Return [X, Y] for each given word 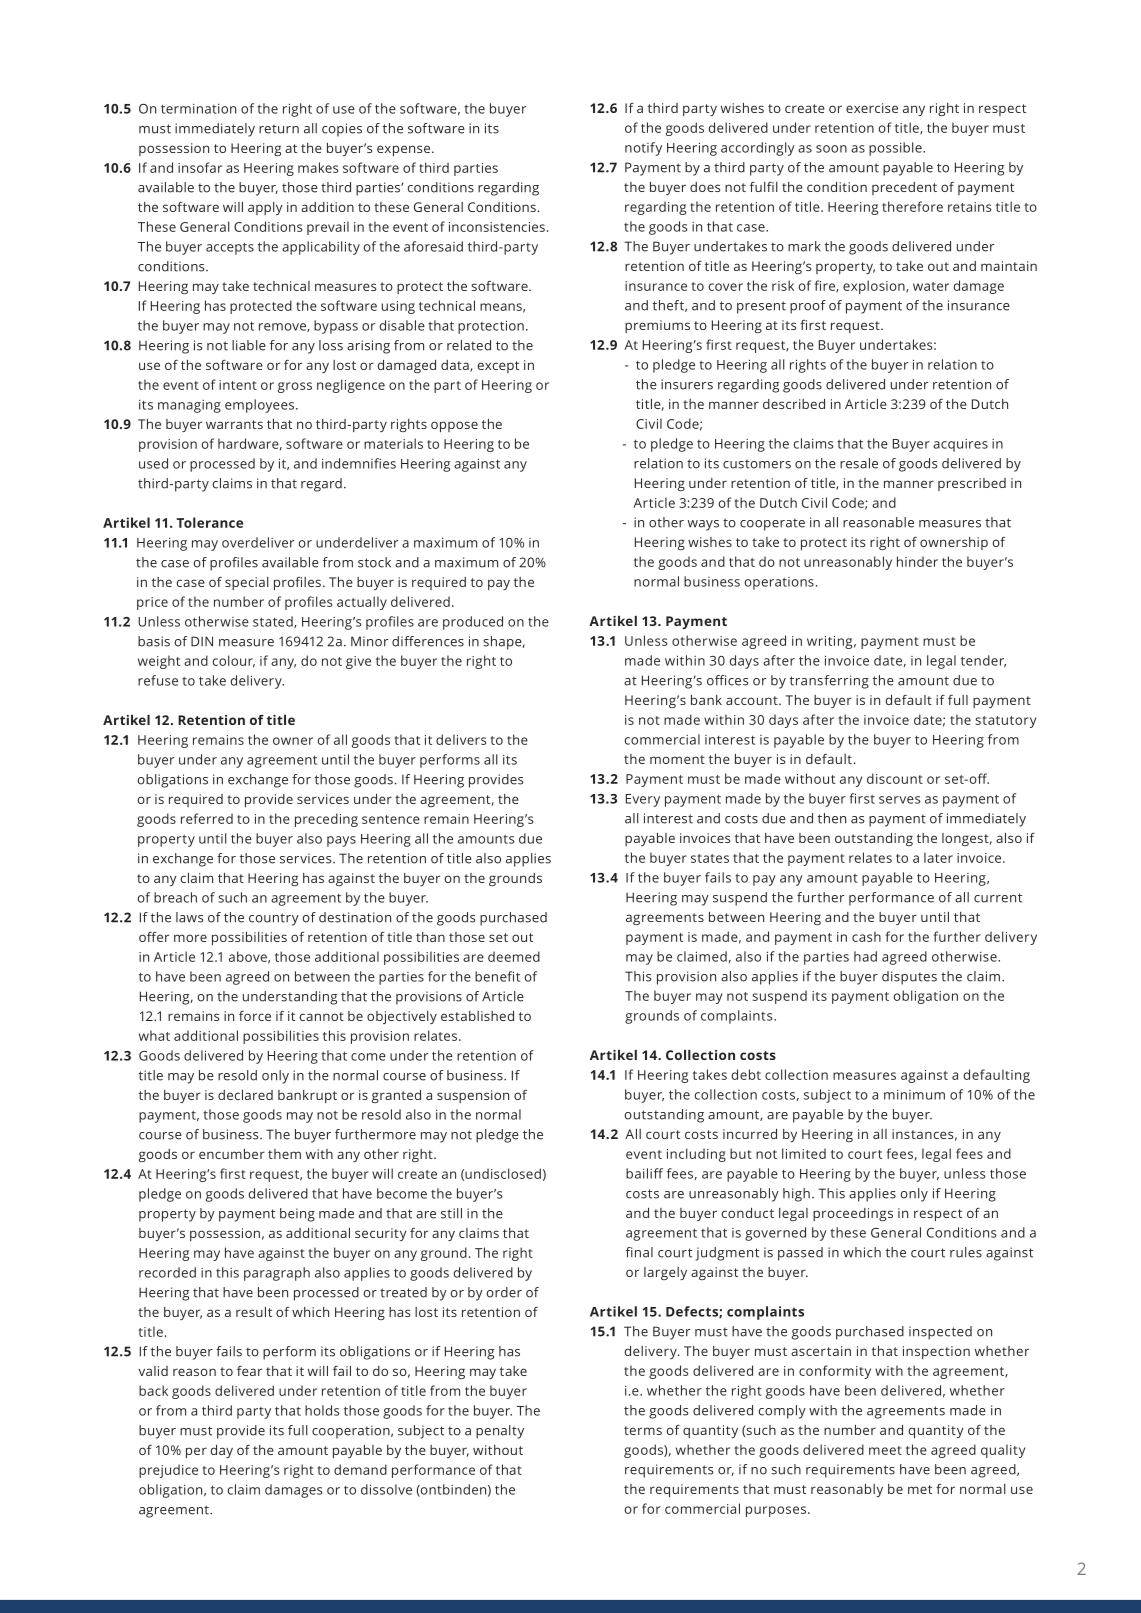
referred [207, 818]
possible [896, 149]
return [279, 129]
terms [643, 1430]
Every [643, 800]
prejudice [168, 1471]
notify [643, 149]
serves [900, 800]
